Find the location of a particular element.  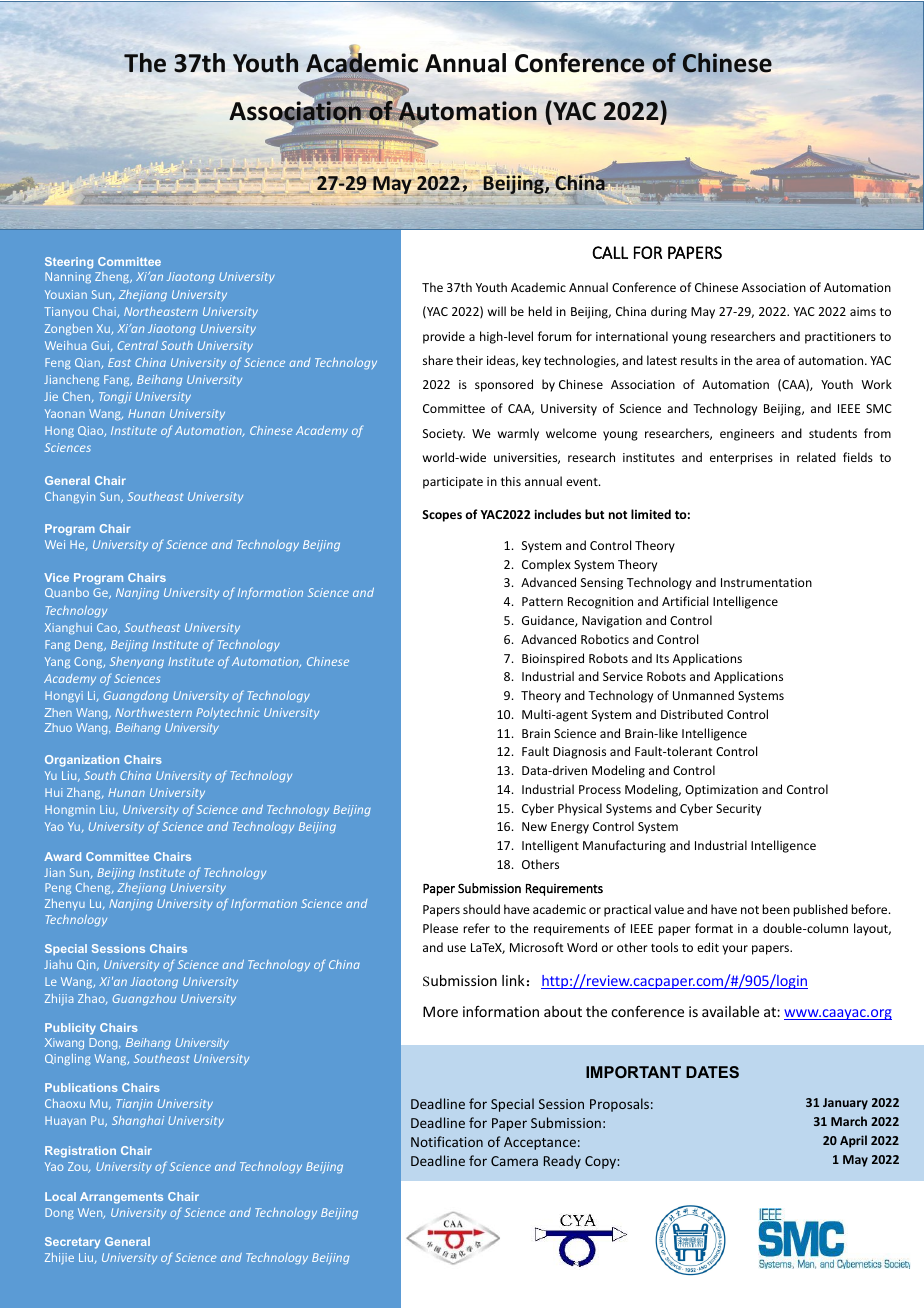

Camera is located at coordinates (514, 1161).
